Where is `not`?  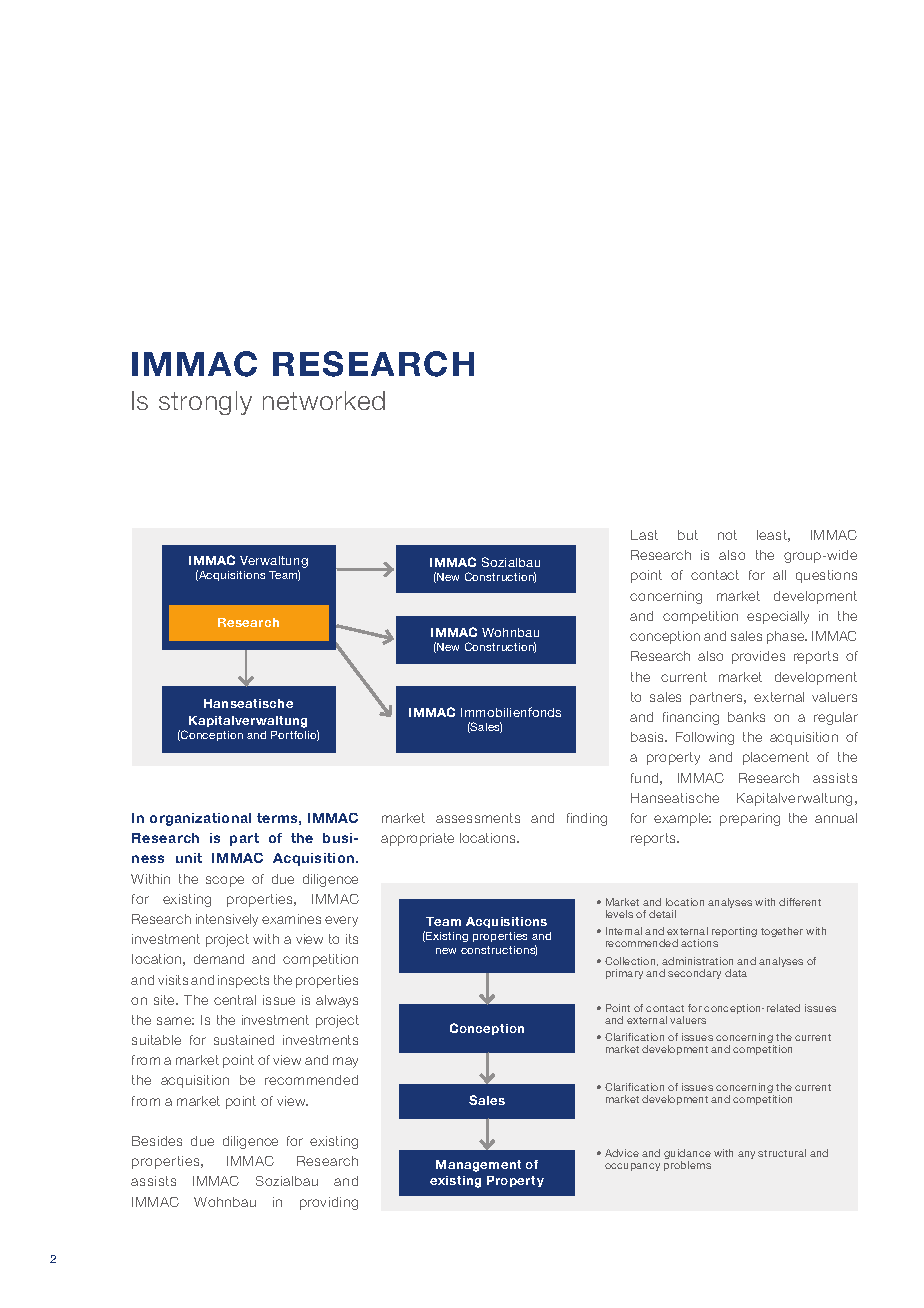
not is located at coordinates (727, 535).
